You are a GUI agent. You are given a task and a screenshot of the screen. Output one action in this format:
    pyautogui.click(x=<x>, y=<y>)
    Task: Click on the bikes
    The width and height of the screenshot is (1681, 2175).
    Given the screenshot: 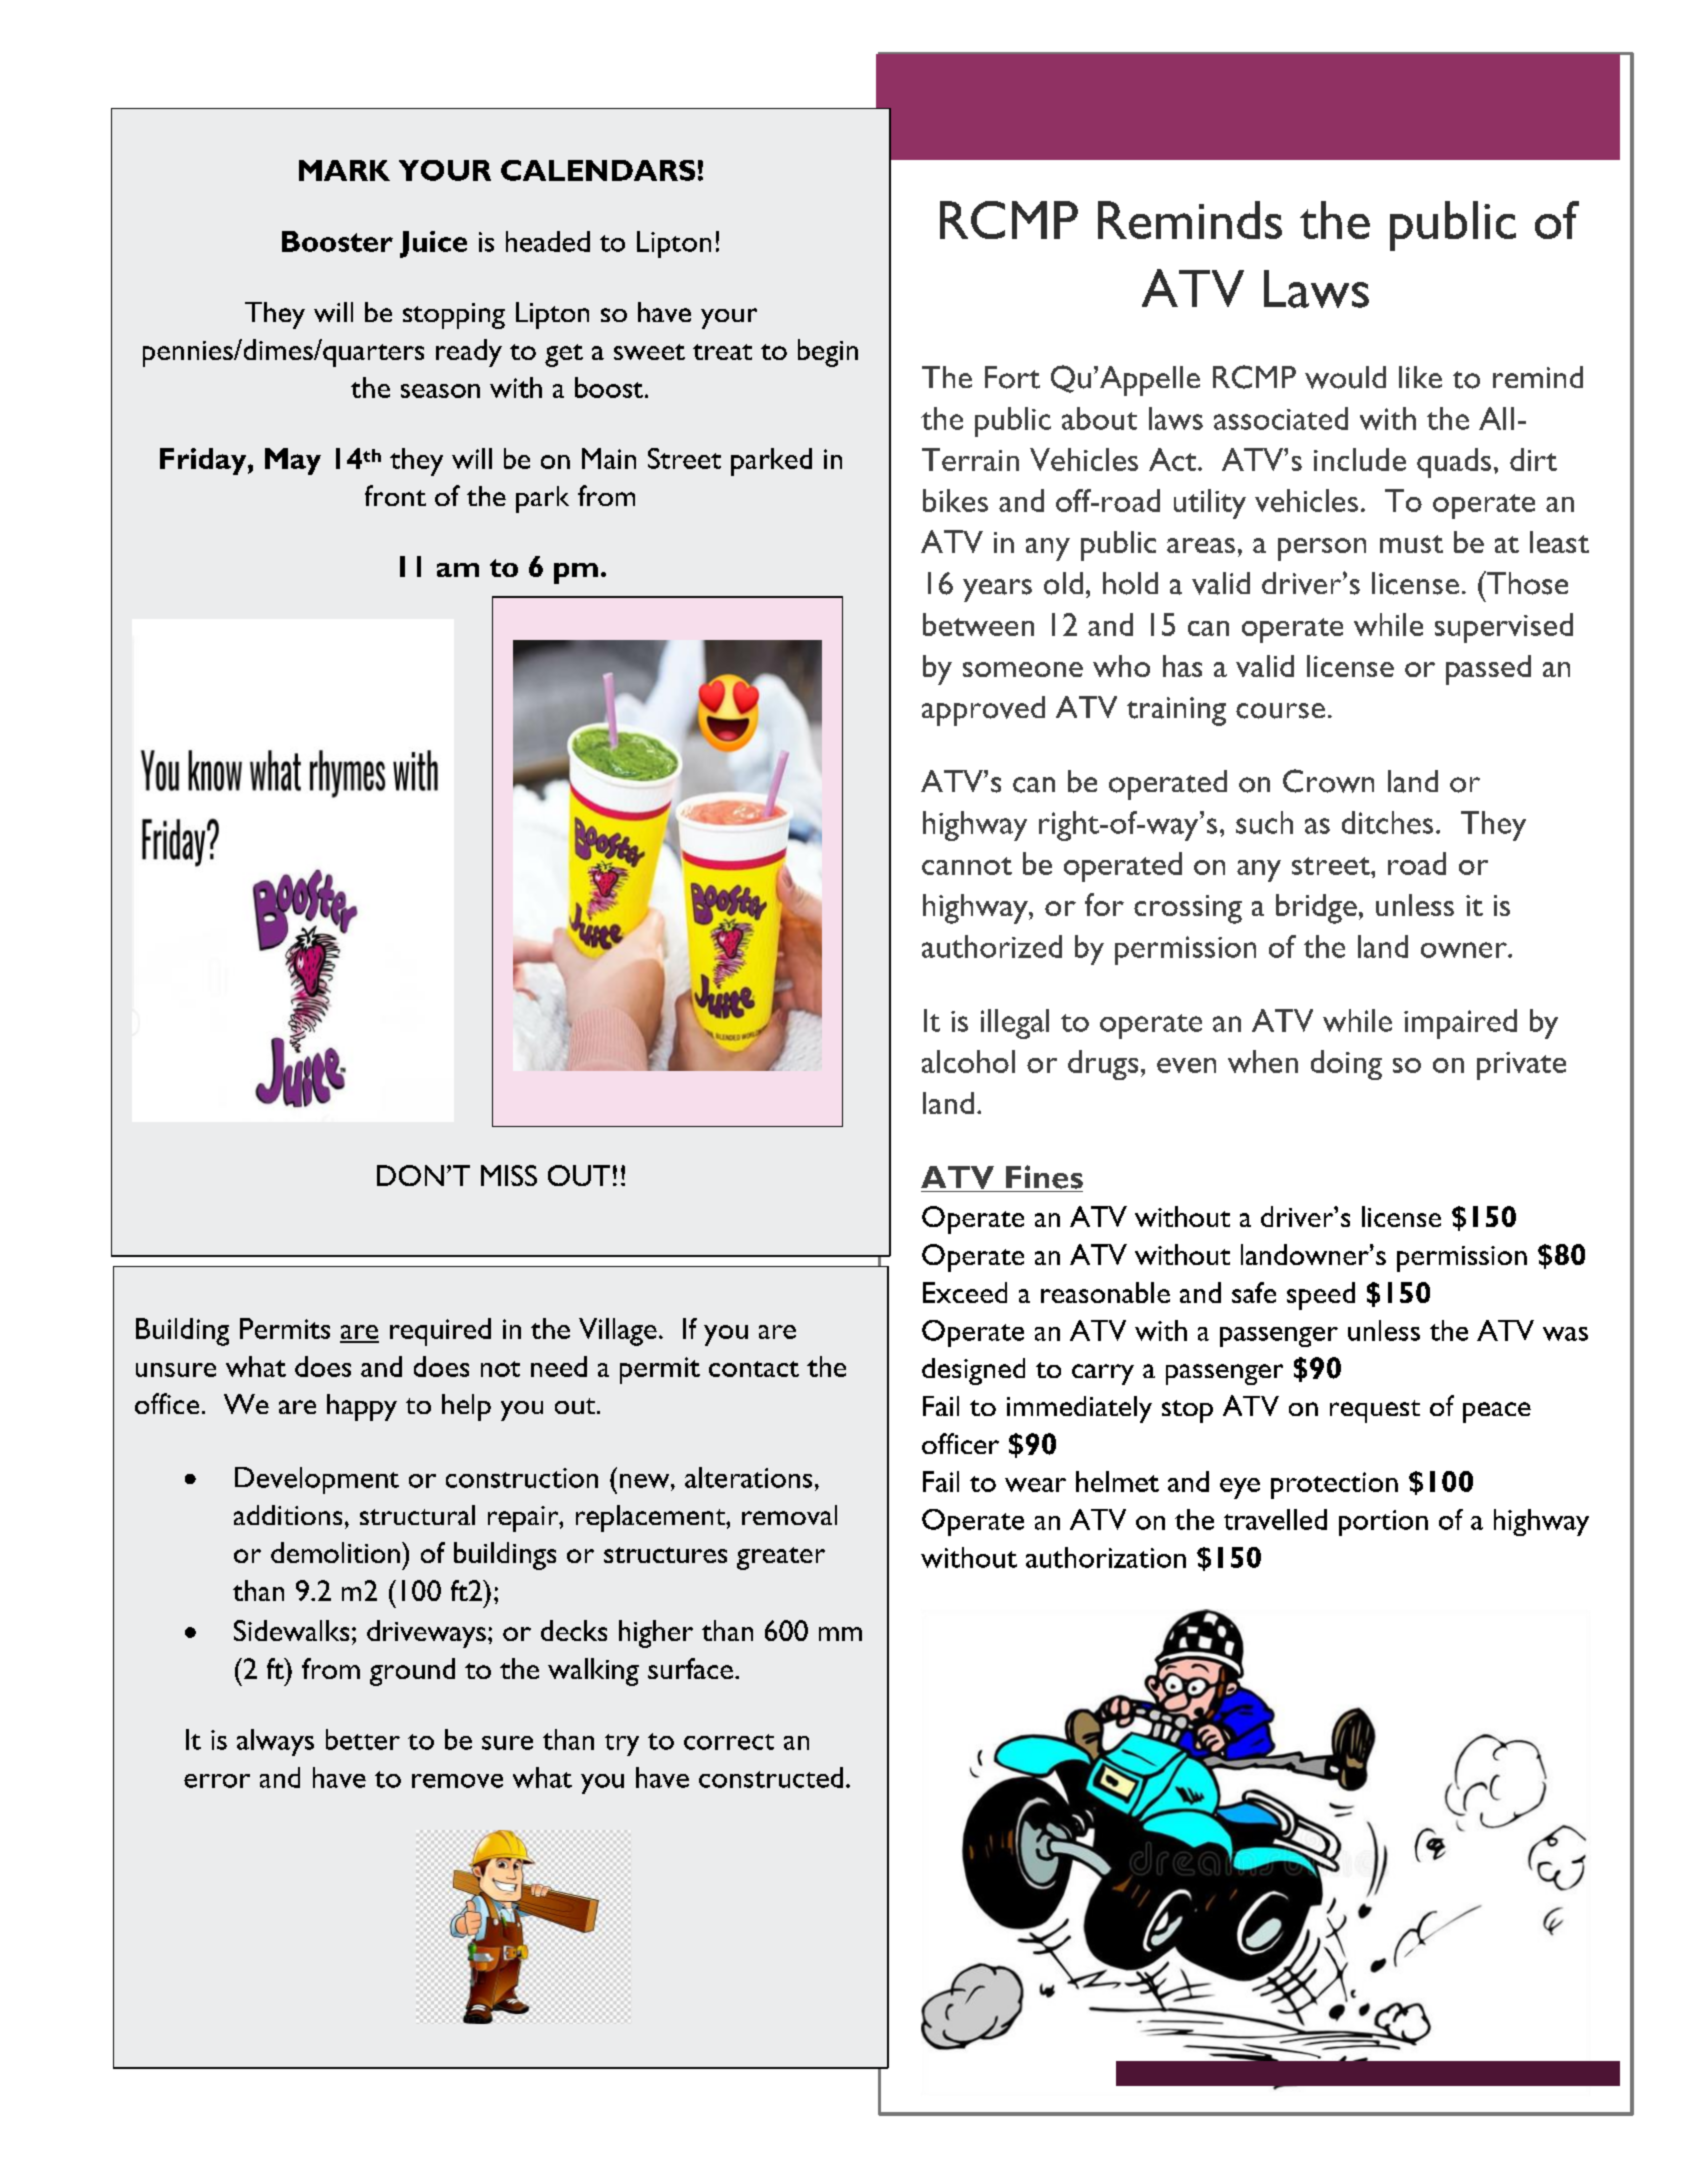 What is the action you would take?
    pyautogui.click(x=955, y=500)
